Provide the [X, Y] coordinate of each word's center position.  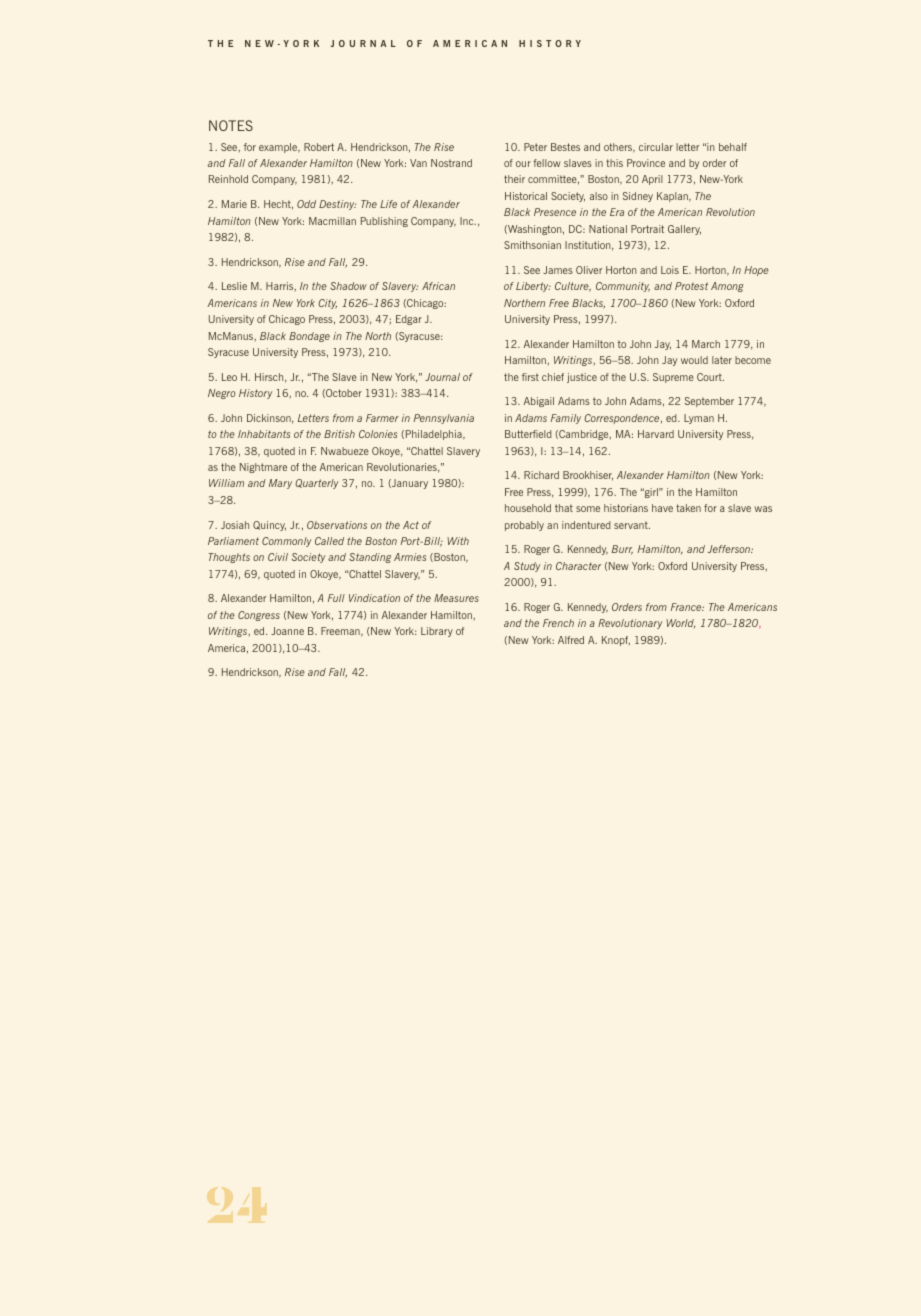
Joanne [287, 631]
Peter [535, 147]
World [680, 624]
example [279, 148]
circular [656, 147]
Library [437, 632]
